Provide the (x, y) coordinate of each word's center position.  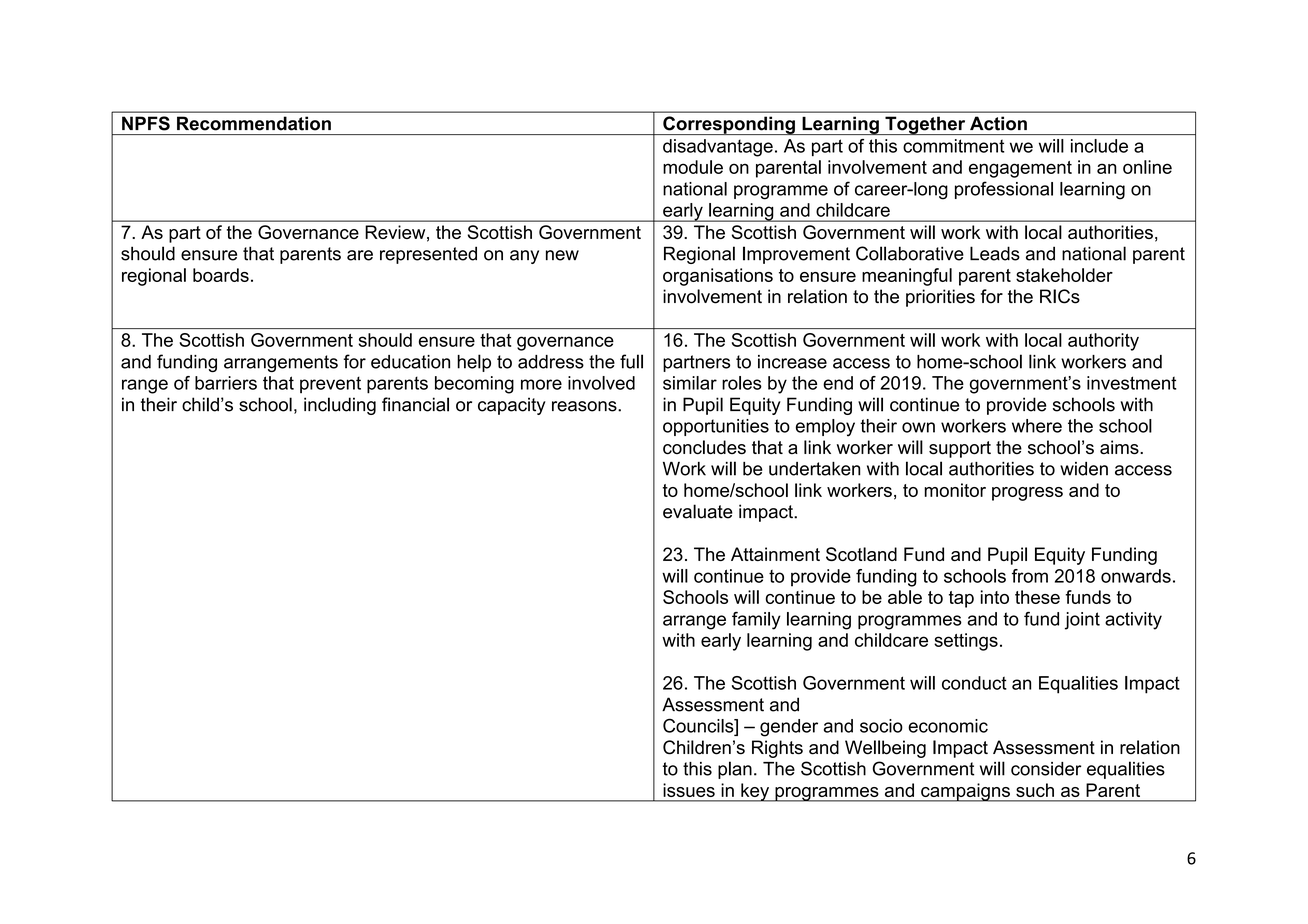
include (1099, 146)
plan (735, 770)
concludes (704, 447)
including (340, 406)
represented (428, 255)
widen (1084, 469)
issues (689, 790)
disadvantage (718, 148)
